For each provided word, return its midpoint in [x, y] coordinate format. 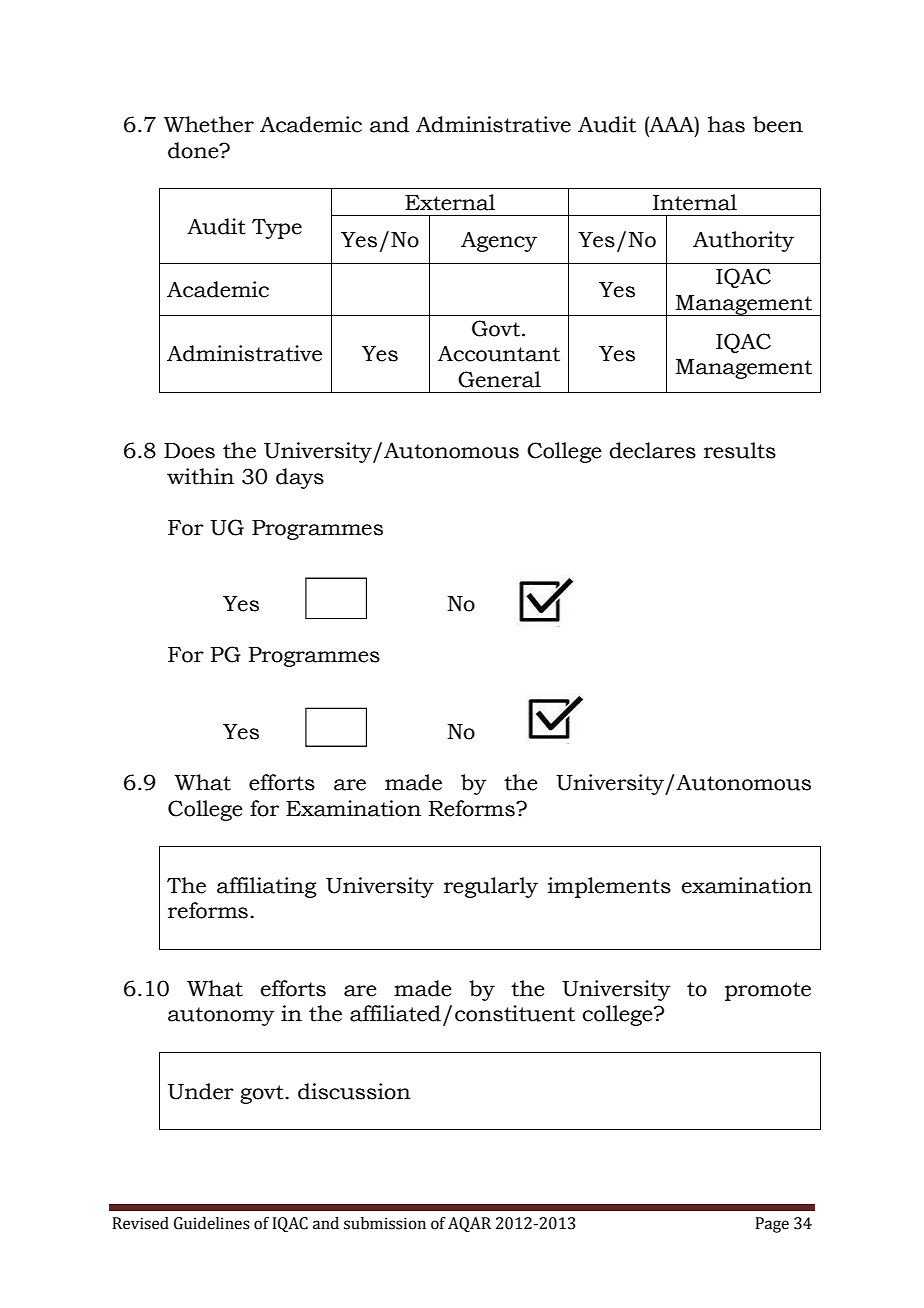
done [194, 150]
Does [189, 451]
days [300, 478]
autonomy [221, 1016]
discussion [354, 1091]
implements [609, 887]
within [200, 476]
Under [201, 1091]
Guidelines [212, 1223]
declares [652, 450]
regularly [491, 887]
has [726, 124]
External [450, 202]
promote [768, 991]
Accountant [499, 354]
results [740, 450]
